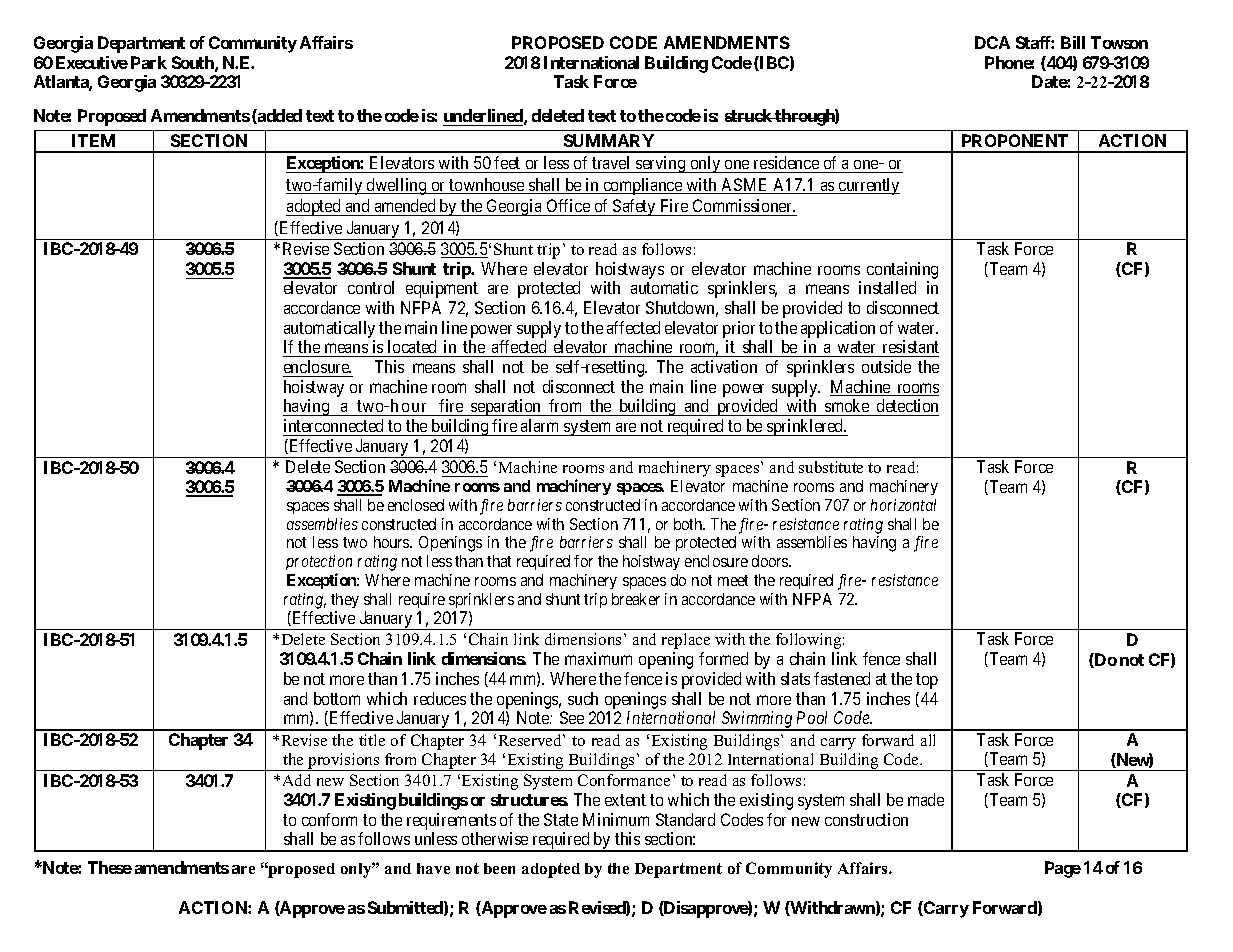 Image resolution: width=1233 pixels, height=952 pixels. What do you see at coordinates (333, 425) in the page?
I see `interconnected` at bounding box center [333, 425].
